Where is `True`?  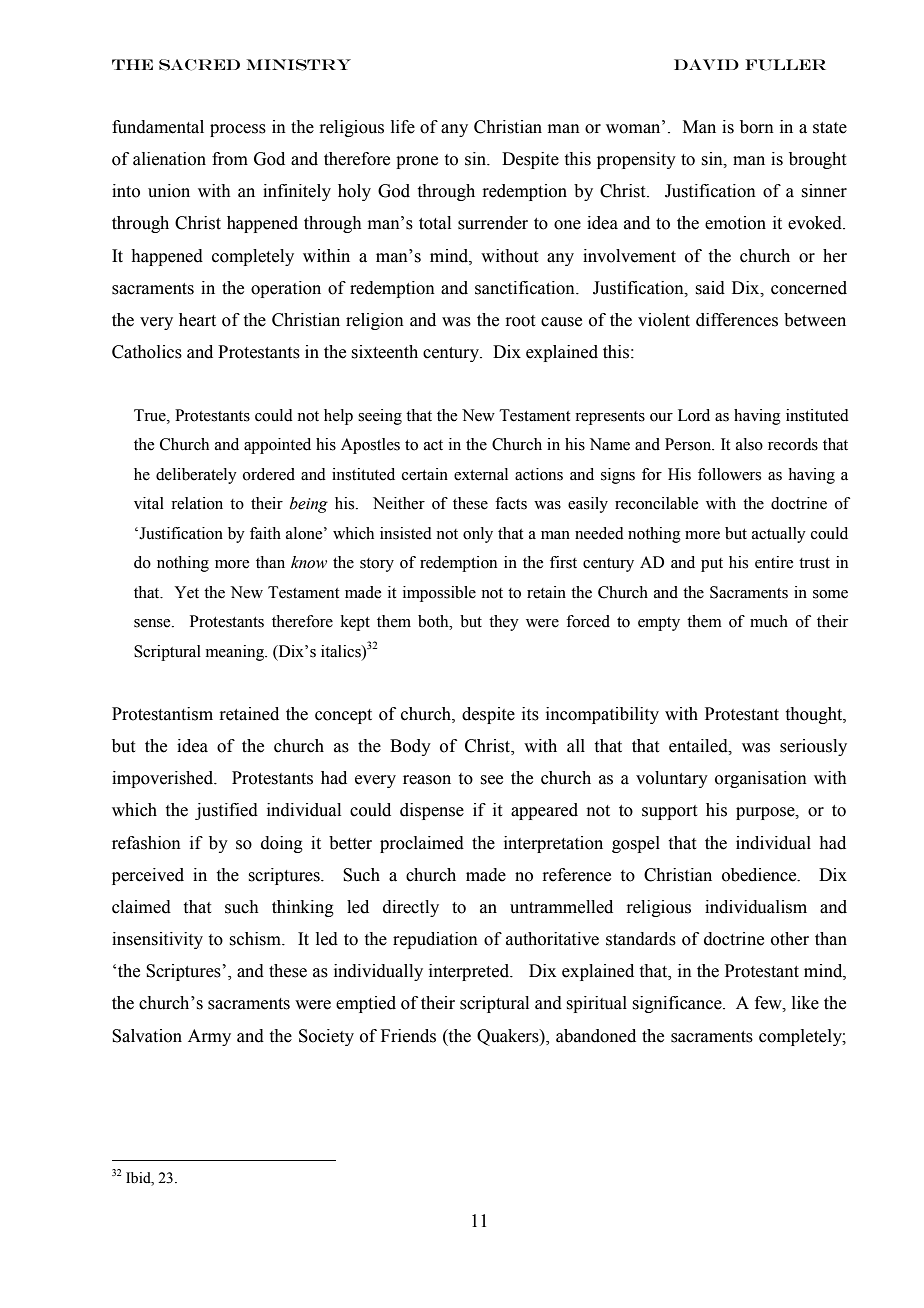 True is located at coordinates (151, 415).
